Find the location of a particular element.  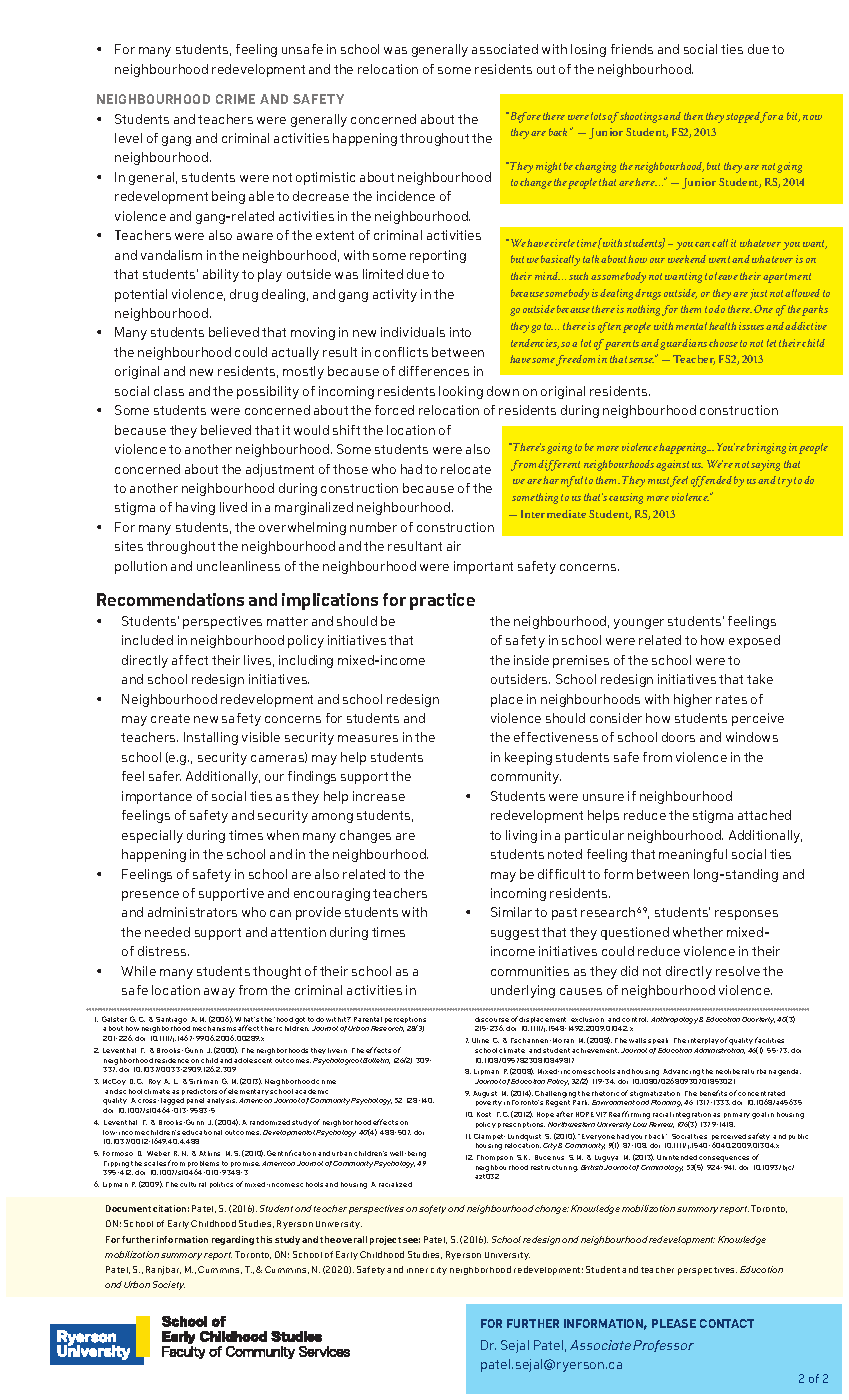

having is located at coordinates (195, 508).
